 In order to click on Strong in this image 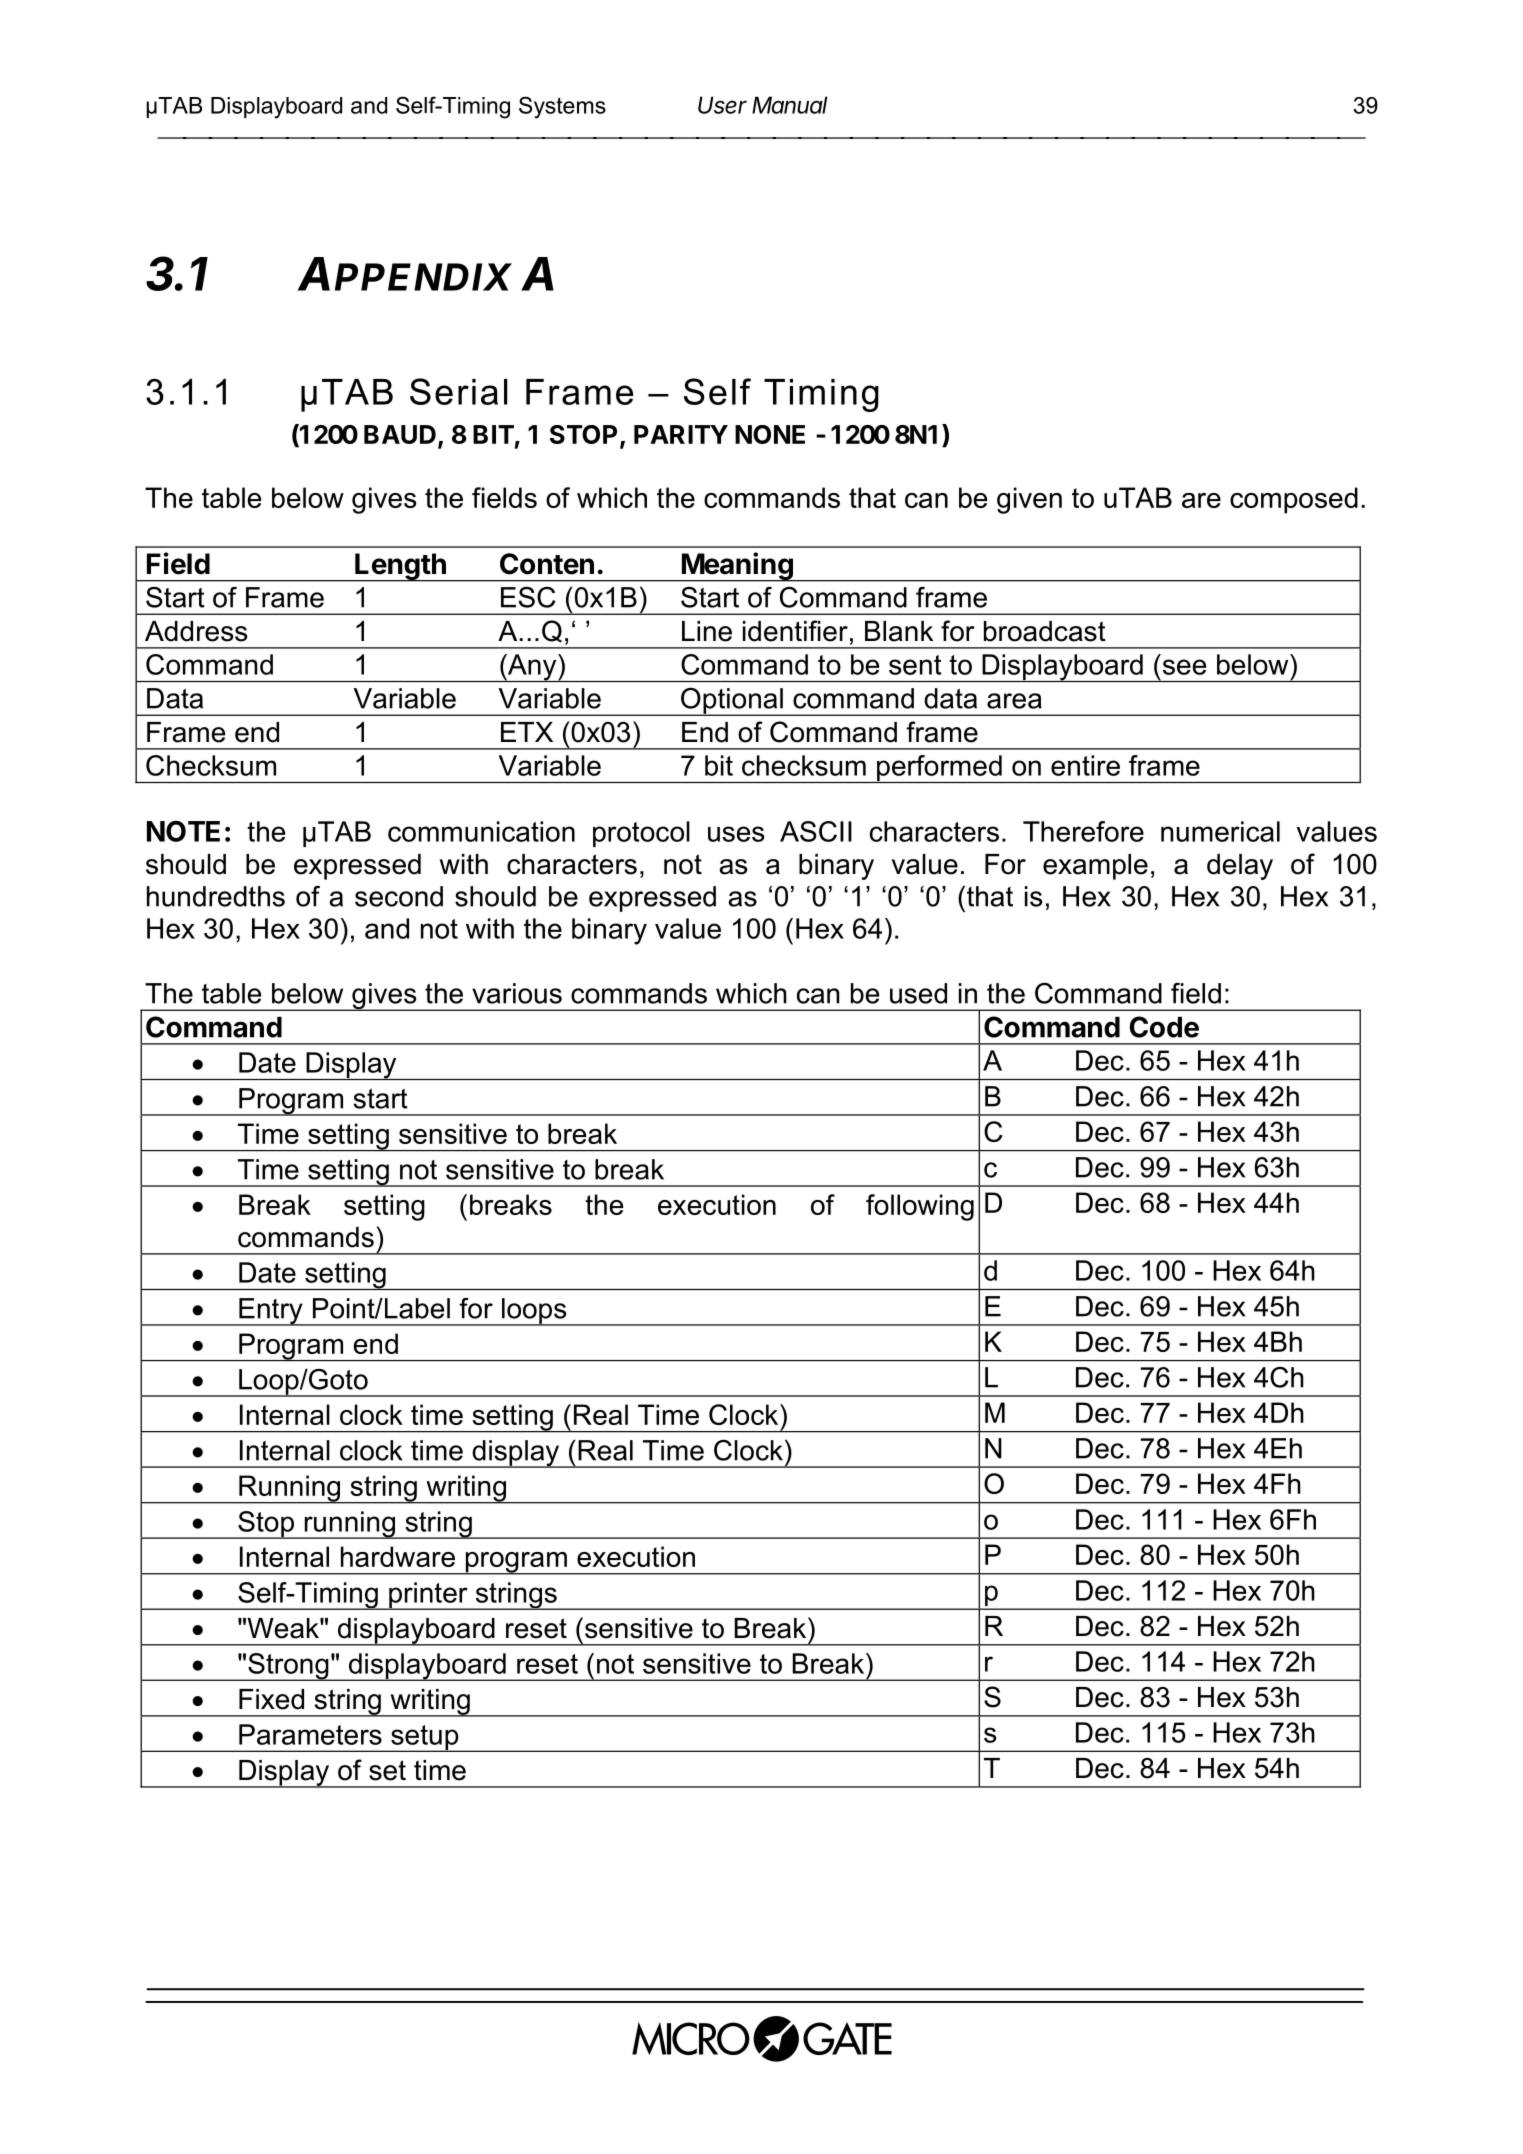, I will do `click(288, 1667)`.
